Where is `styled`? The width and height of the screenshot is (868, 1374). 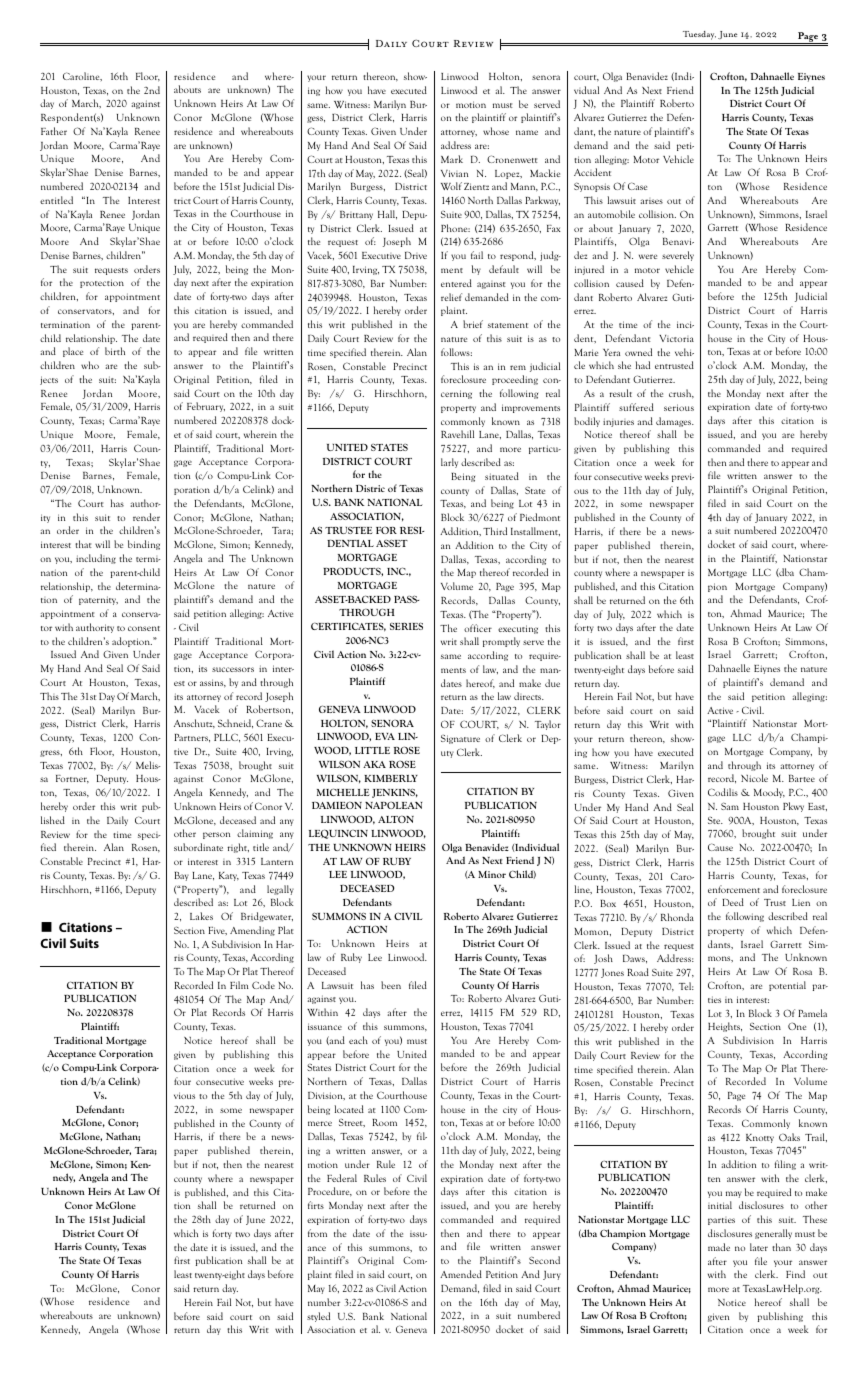
styled is located at coordinates (318, 1317).
